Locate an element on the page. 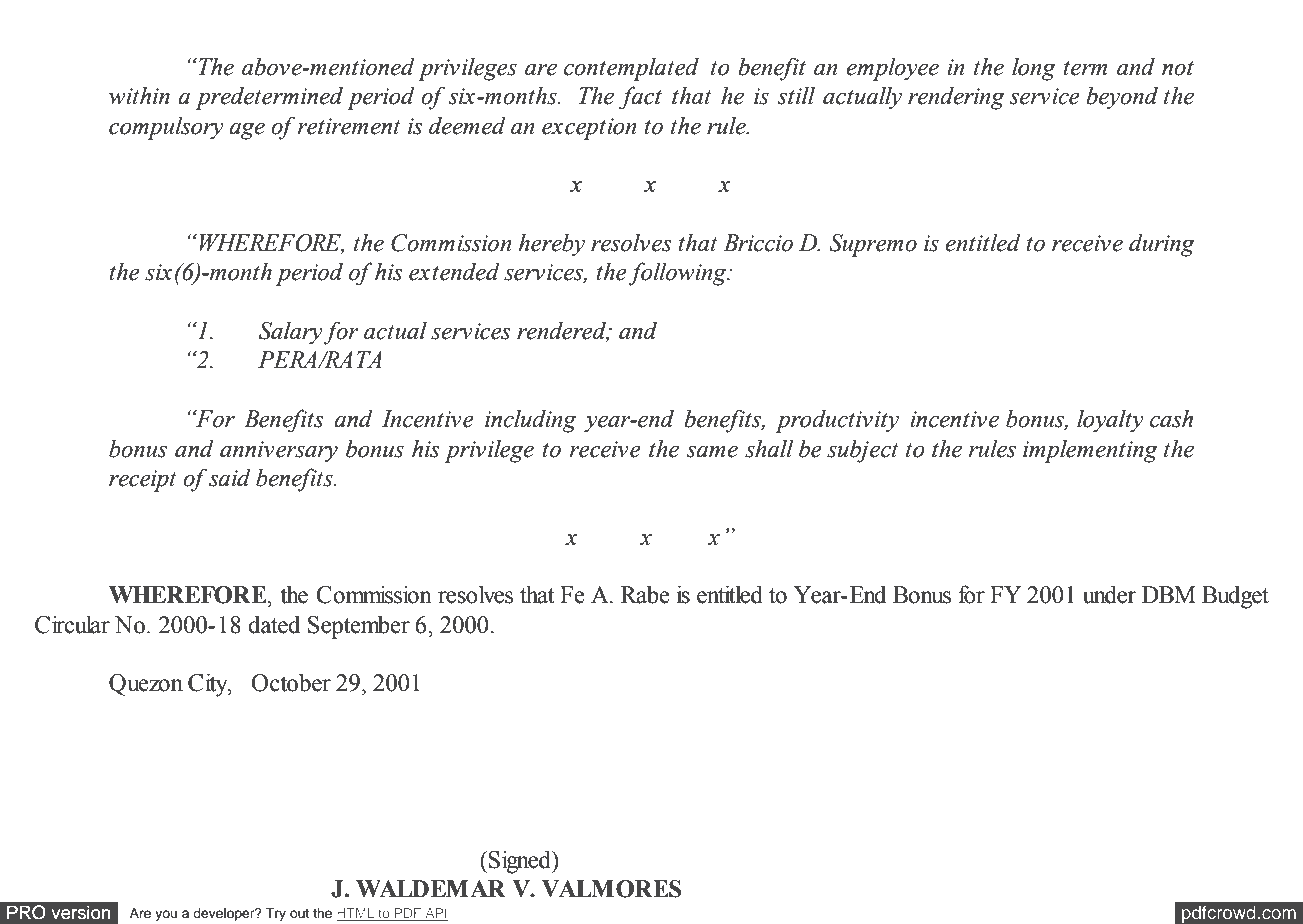  within is located at coordinates (139, 95).
